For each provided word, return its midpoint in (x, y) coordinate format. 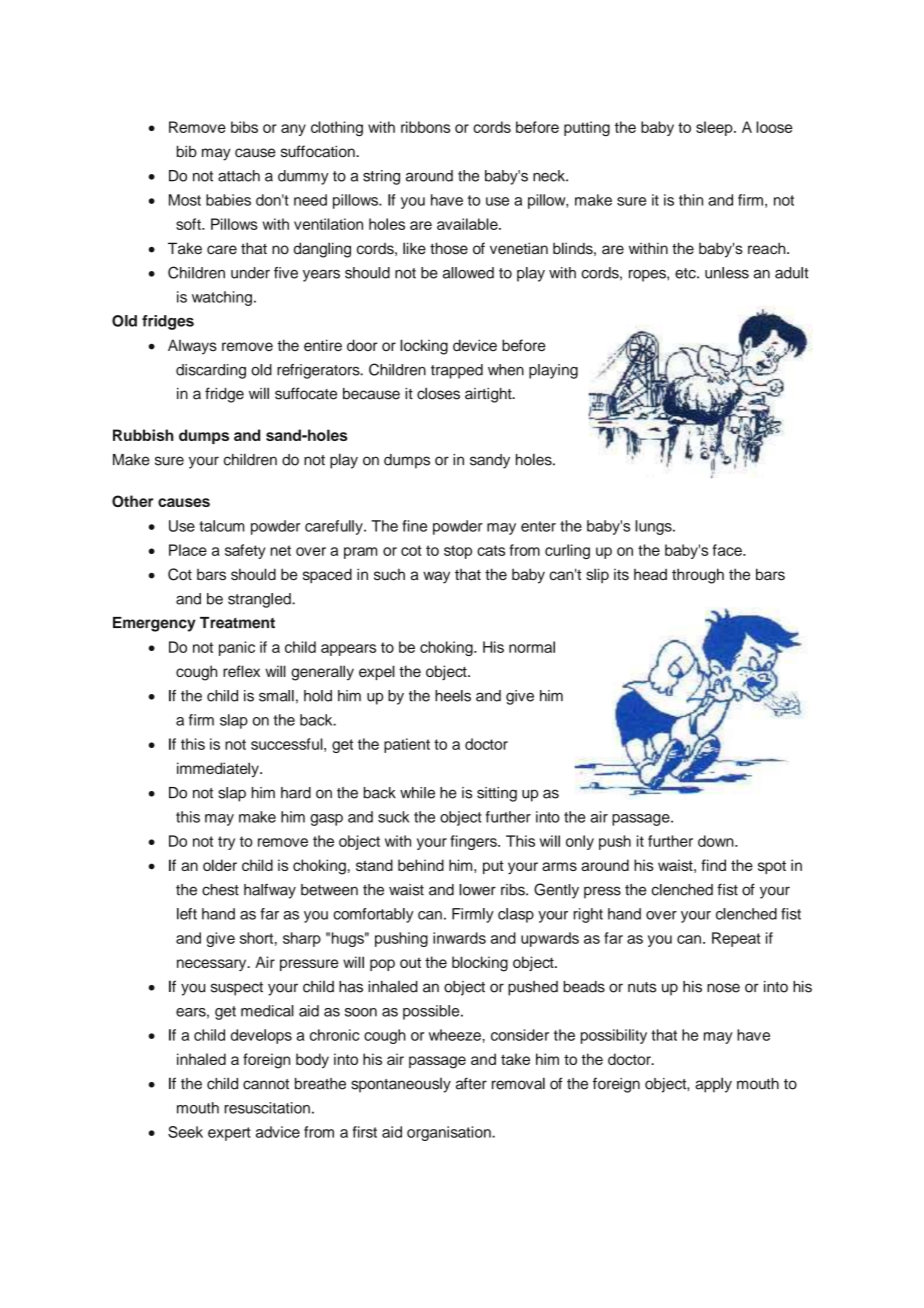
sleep (715, 128)
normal (532, 647)
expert (229, 1134)
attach (239, 176)
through (698, 576)
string (381, 177)
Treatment (237, 623)
